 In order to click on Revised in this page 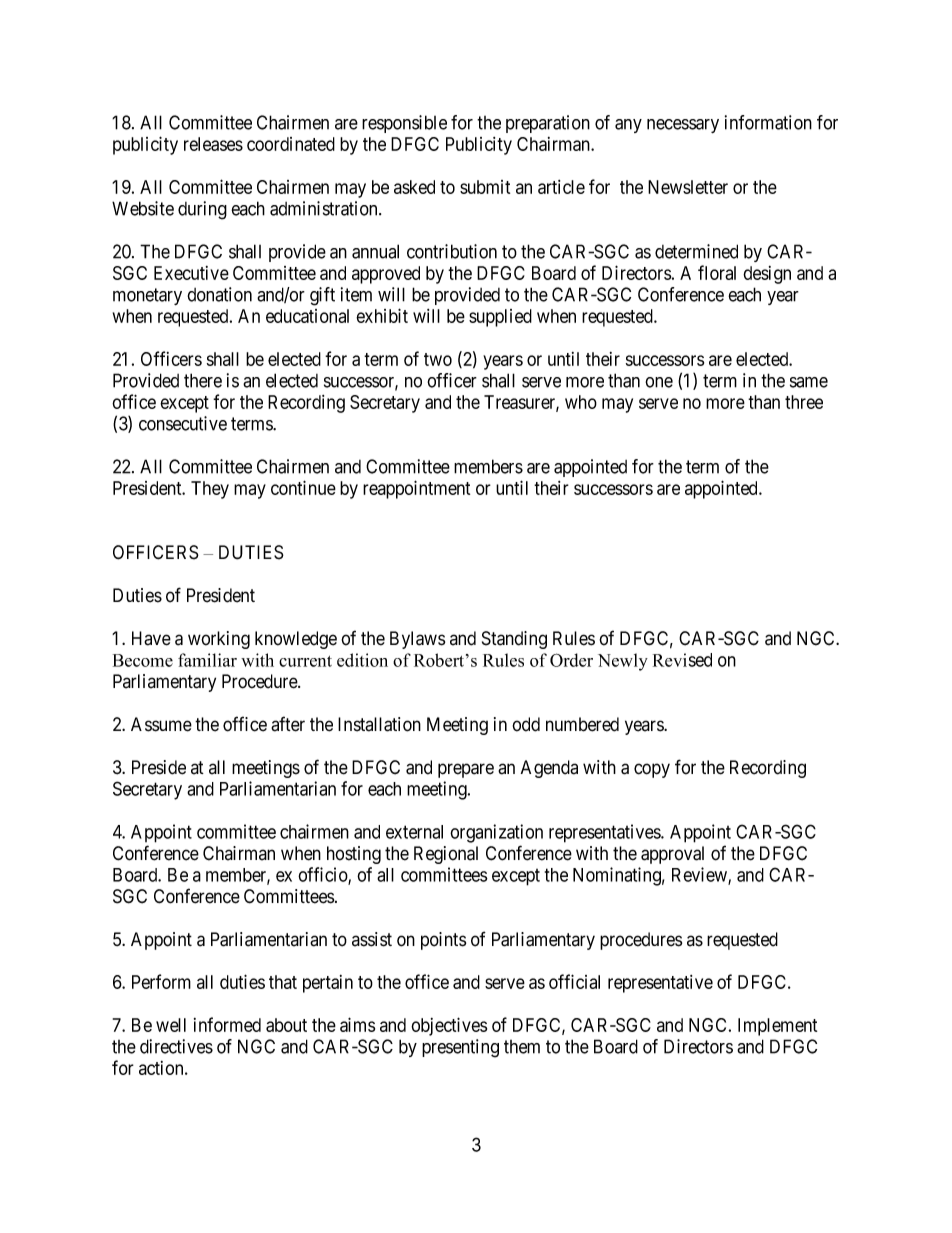, I will do `click(682, 660)`.
